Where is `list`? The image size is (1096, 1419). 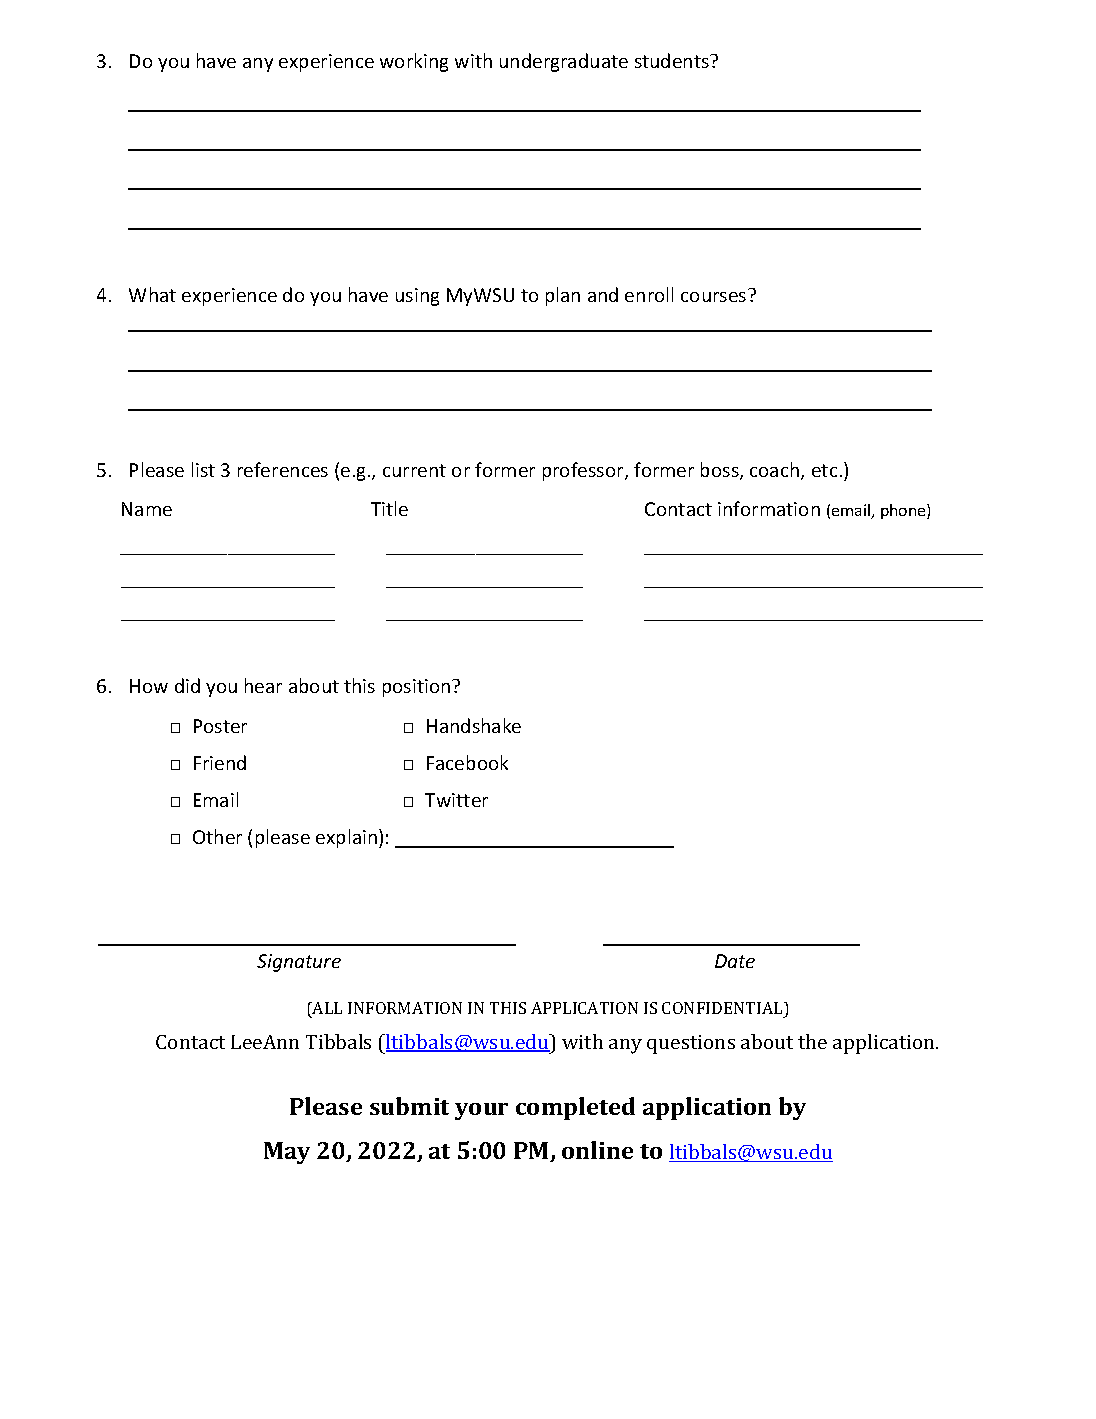 list is located at coordinates (203, 469).
